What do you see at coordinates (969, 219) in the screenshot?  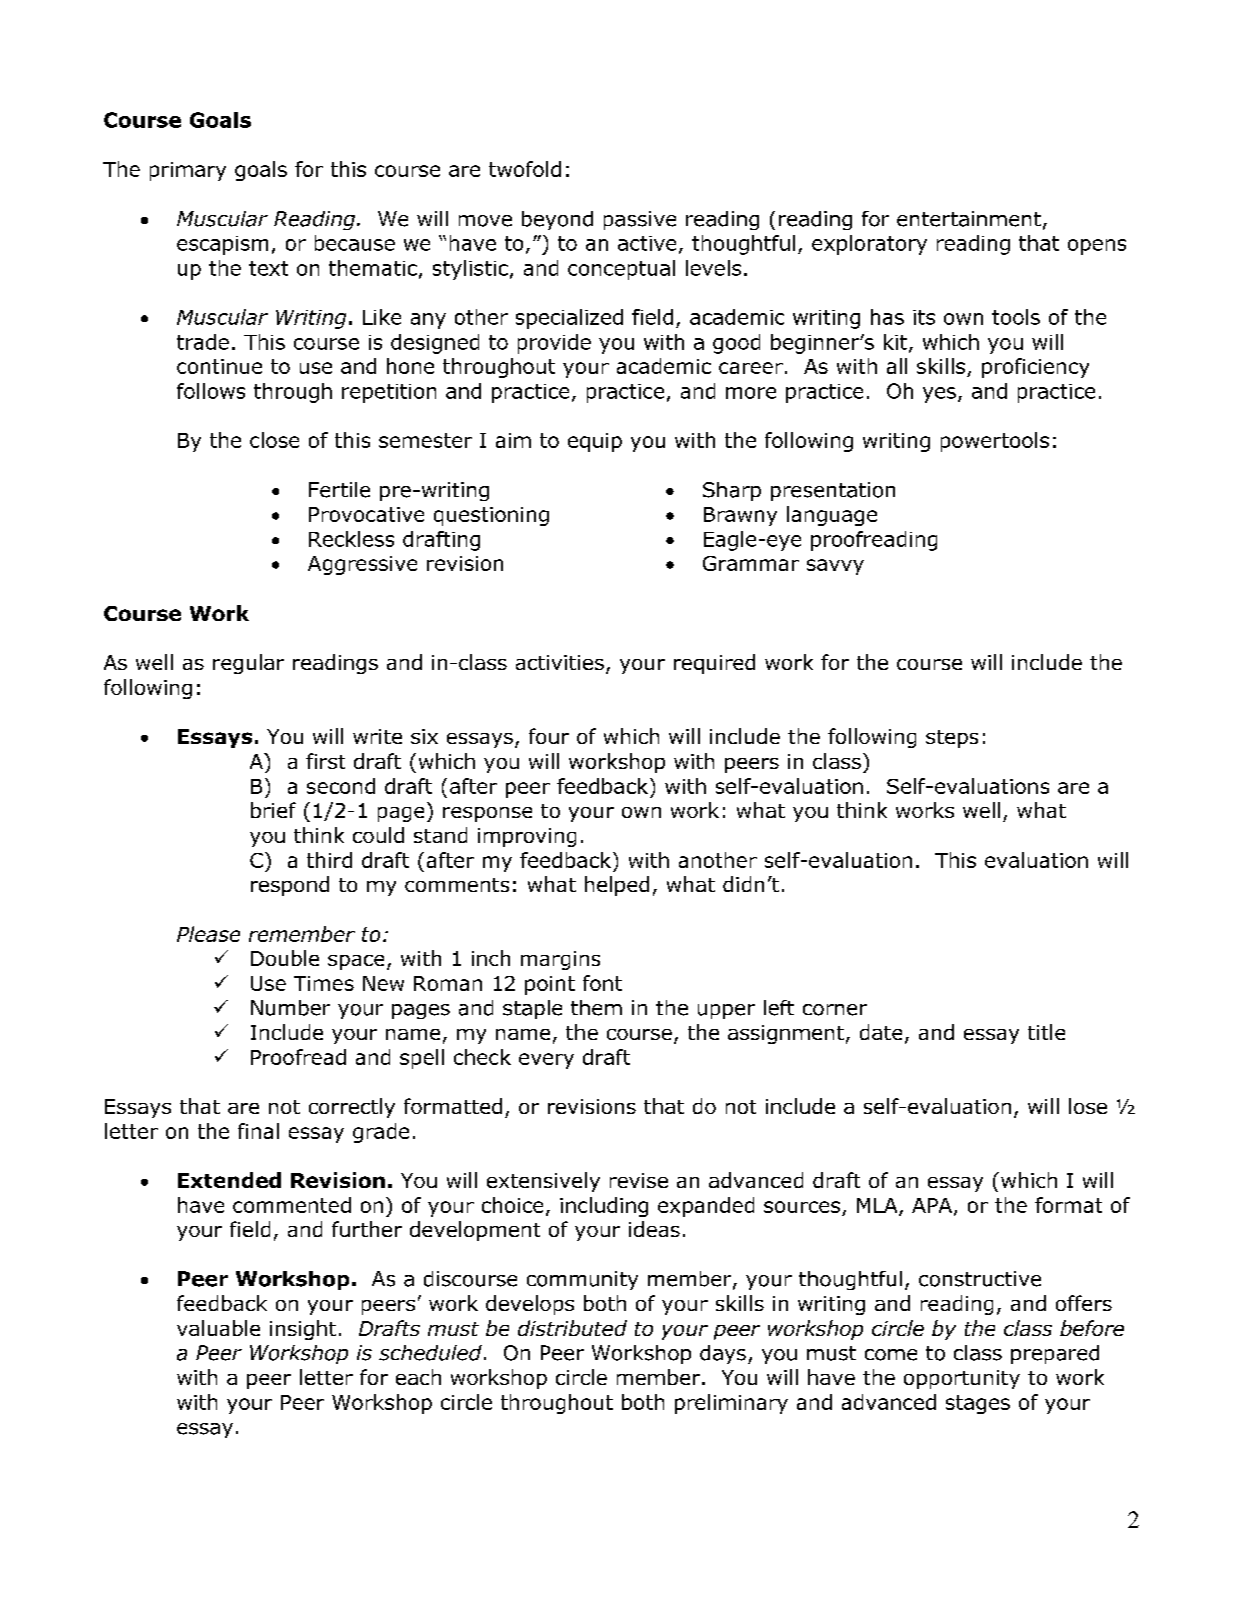 I see `entertainment` at bounding box center [969, 219].
